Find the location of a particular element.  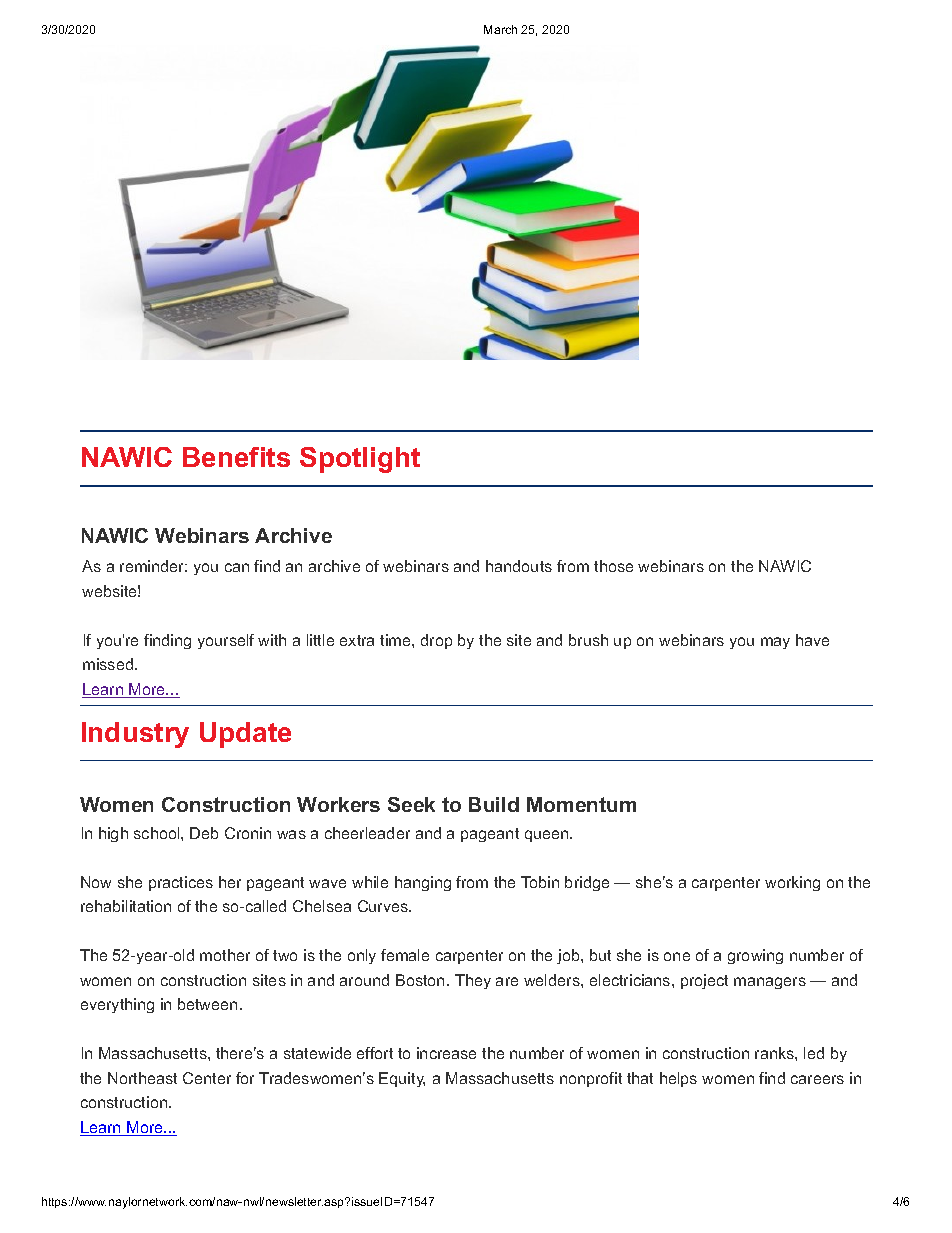

Center is located at coordinates (207, 1078).
